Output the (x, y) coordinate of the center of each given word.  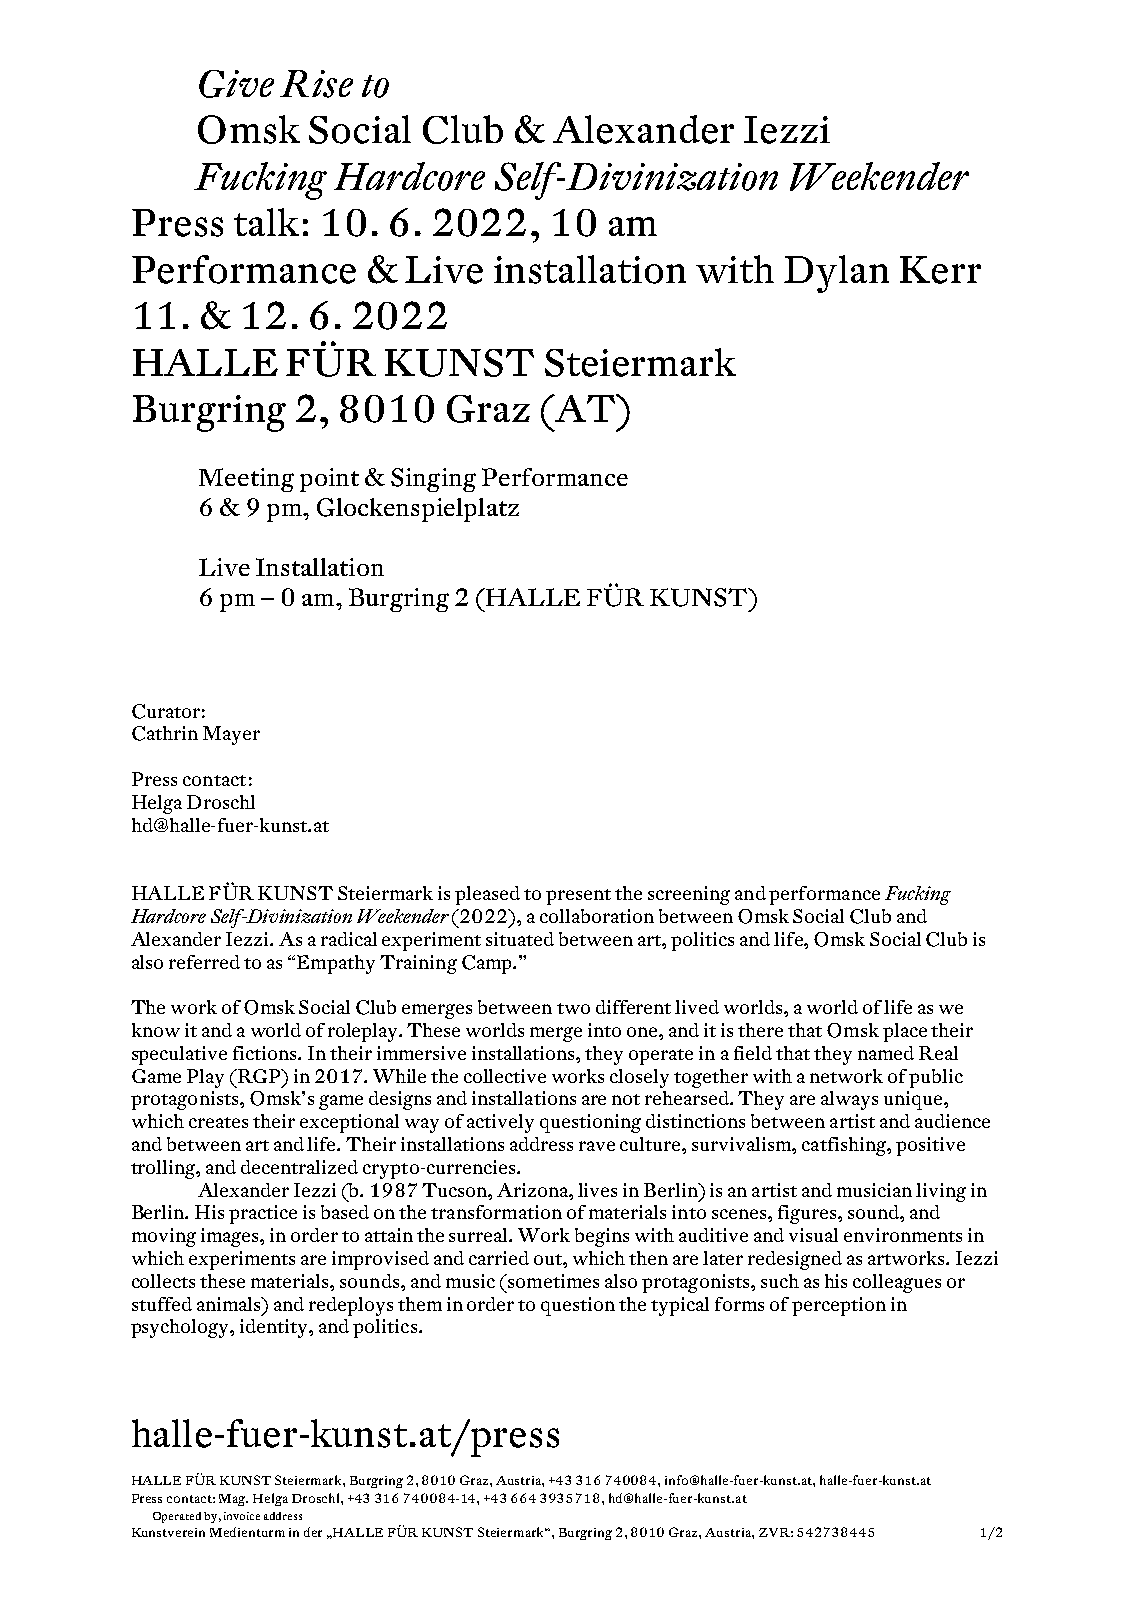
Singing (433, 480)
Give (236, 84)
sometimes (552, 1281)
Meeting (246, 480)
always (849, 1100)
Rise (316, 84)
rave (597, 1146)
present (578, 897)
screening (689, 895)
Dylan (836, 274)
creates (218, 1122)
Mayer (231, 735)
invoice (242, 1516)
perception (839, 1306)
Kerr (940, 270)
